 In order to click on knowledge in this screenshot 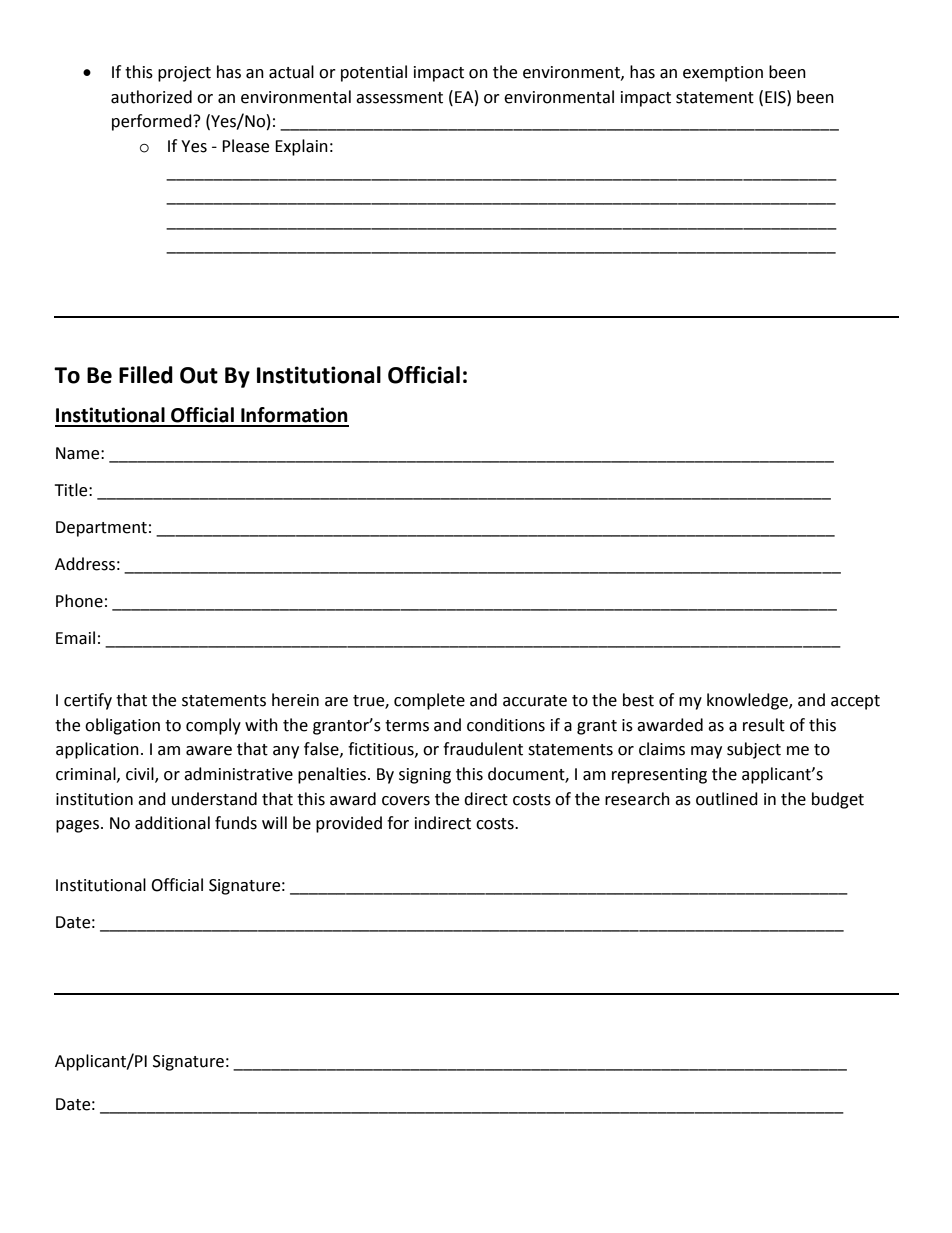, I will do `click(748, 701)`.
